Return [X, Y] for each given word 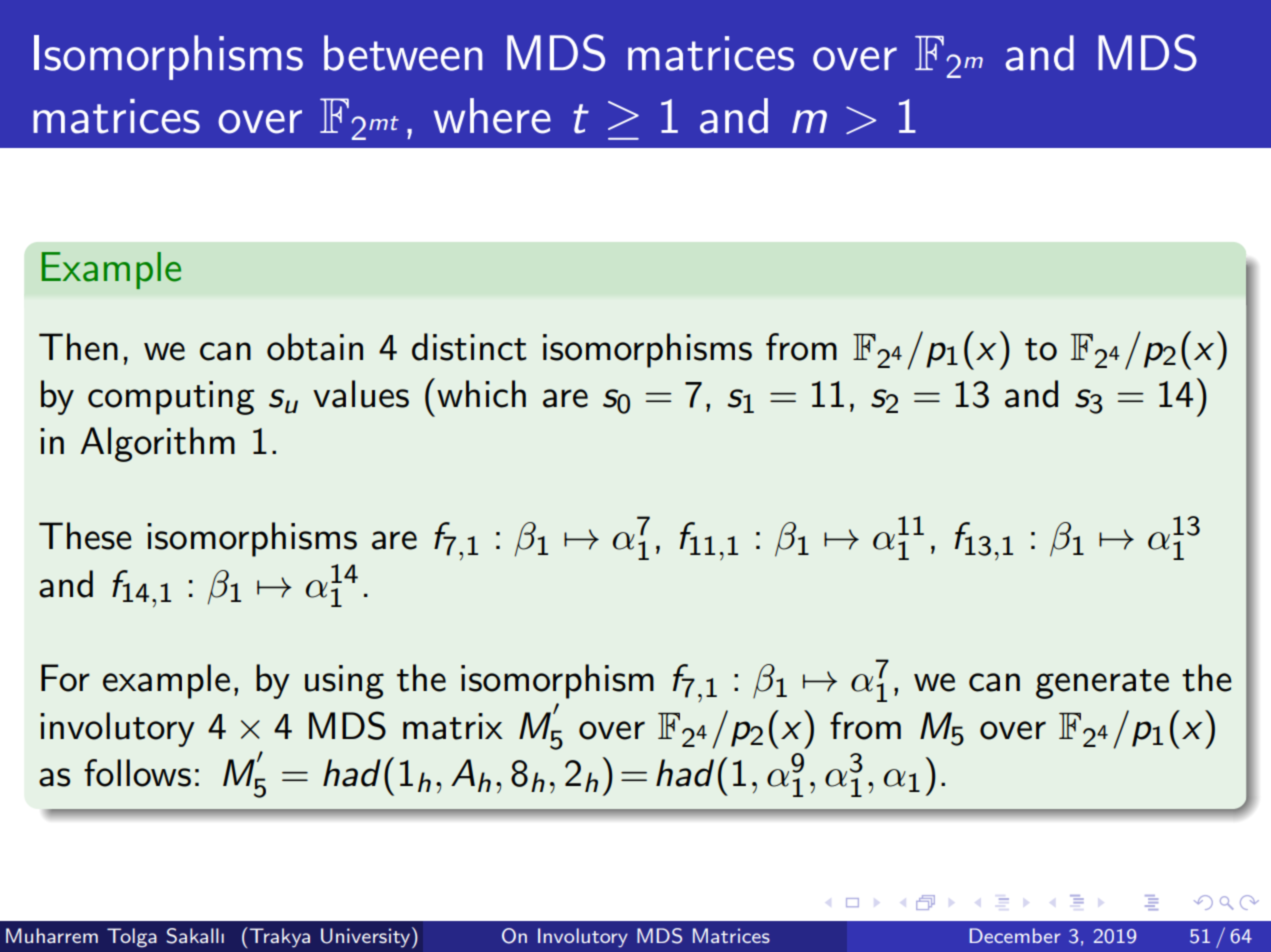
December [1015, 935]
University [367, 937]
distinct [469, 347]
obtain [315, 347]
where [492, 116]
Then [78, 347]
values [361, 394]
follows [137, 773]
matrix [453, 726]
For [65, 678]
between [403, 53]
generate [1102, 684]
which [481, 394]
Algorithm [158, 444]
